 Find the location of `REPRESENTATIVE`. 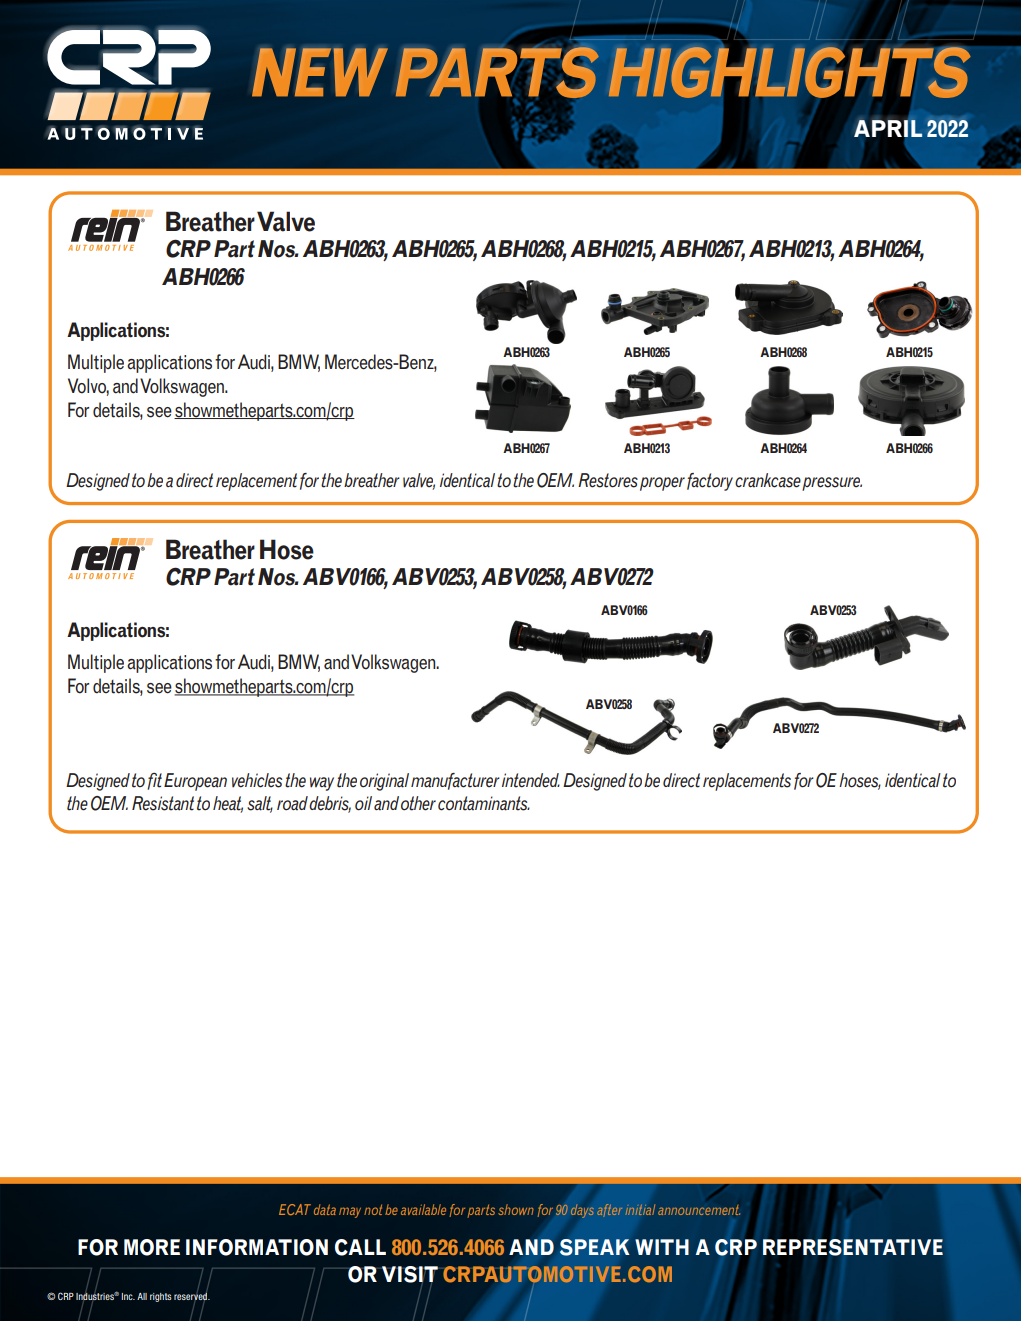

REPRESENTATIVE is located at coordinates (853, 1247).
